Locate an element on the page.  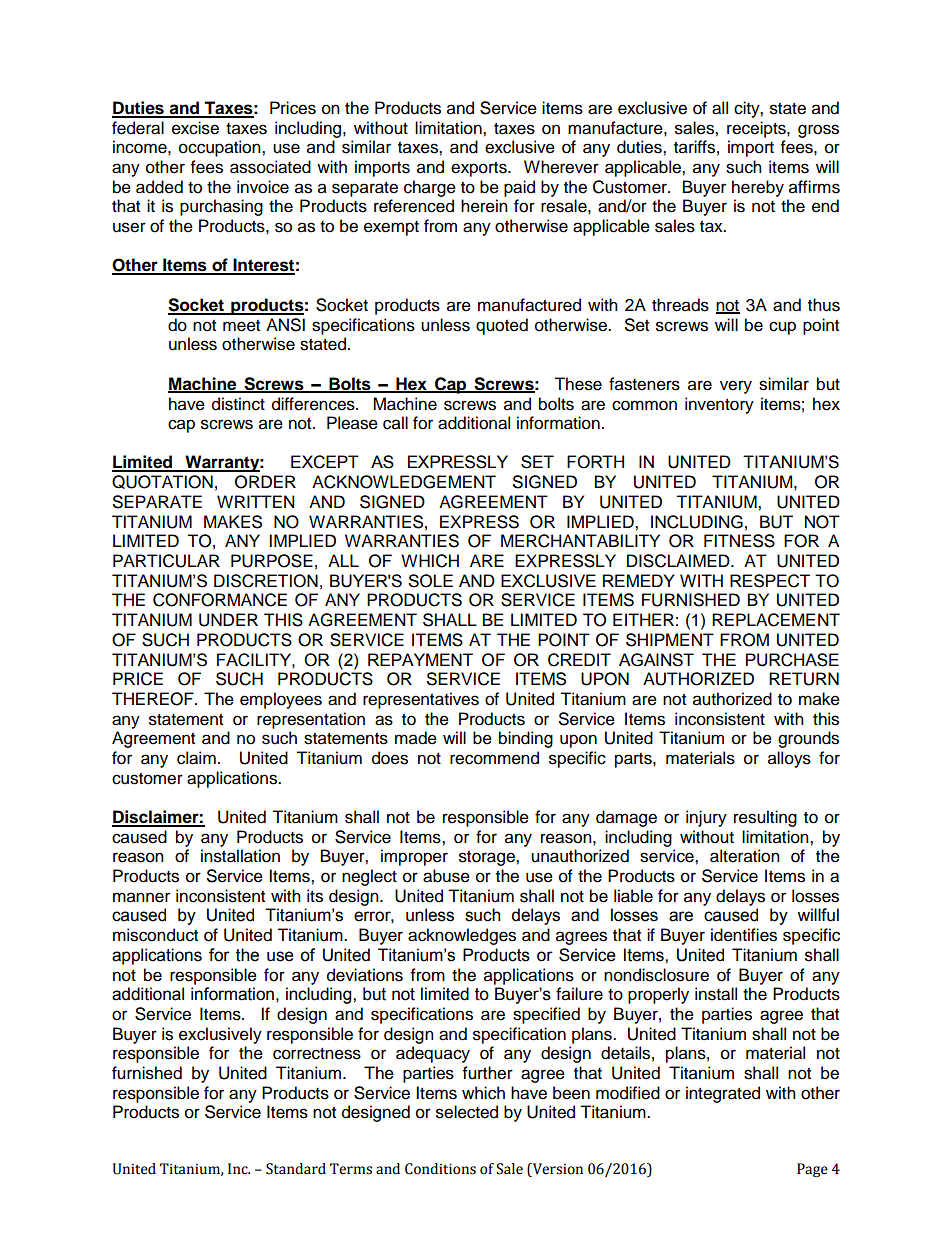
ACKNOWLEDGEMENT is located at coordinates (404, 482).
